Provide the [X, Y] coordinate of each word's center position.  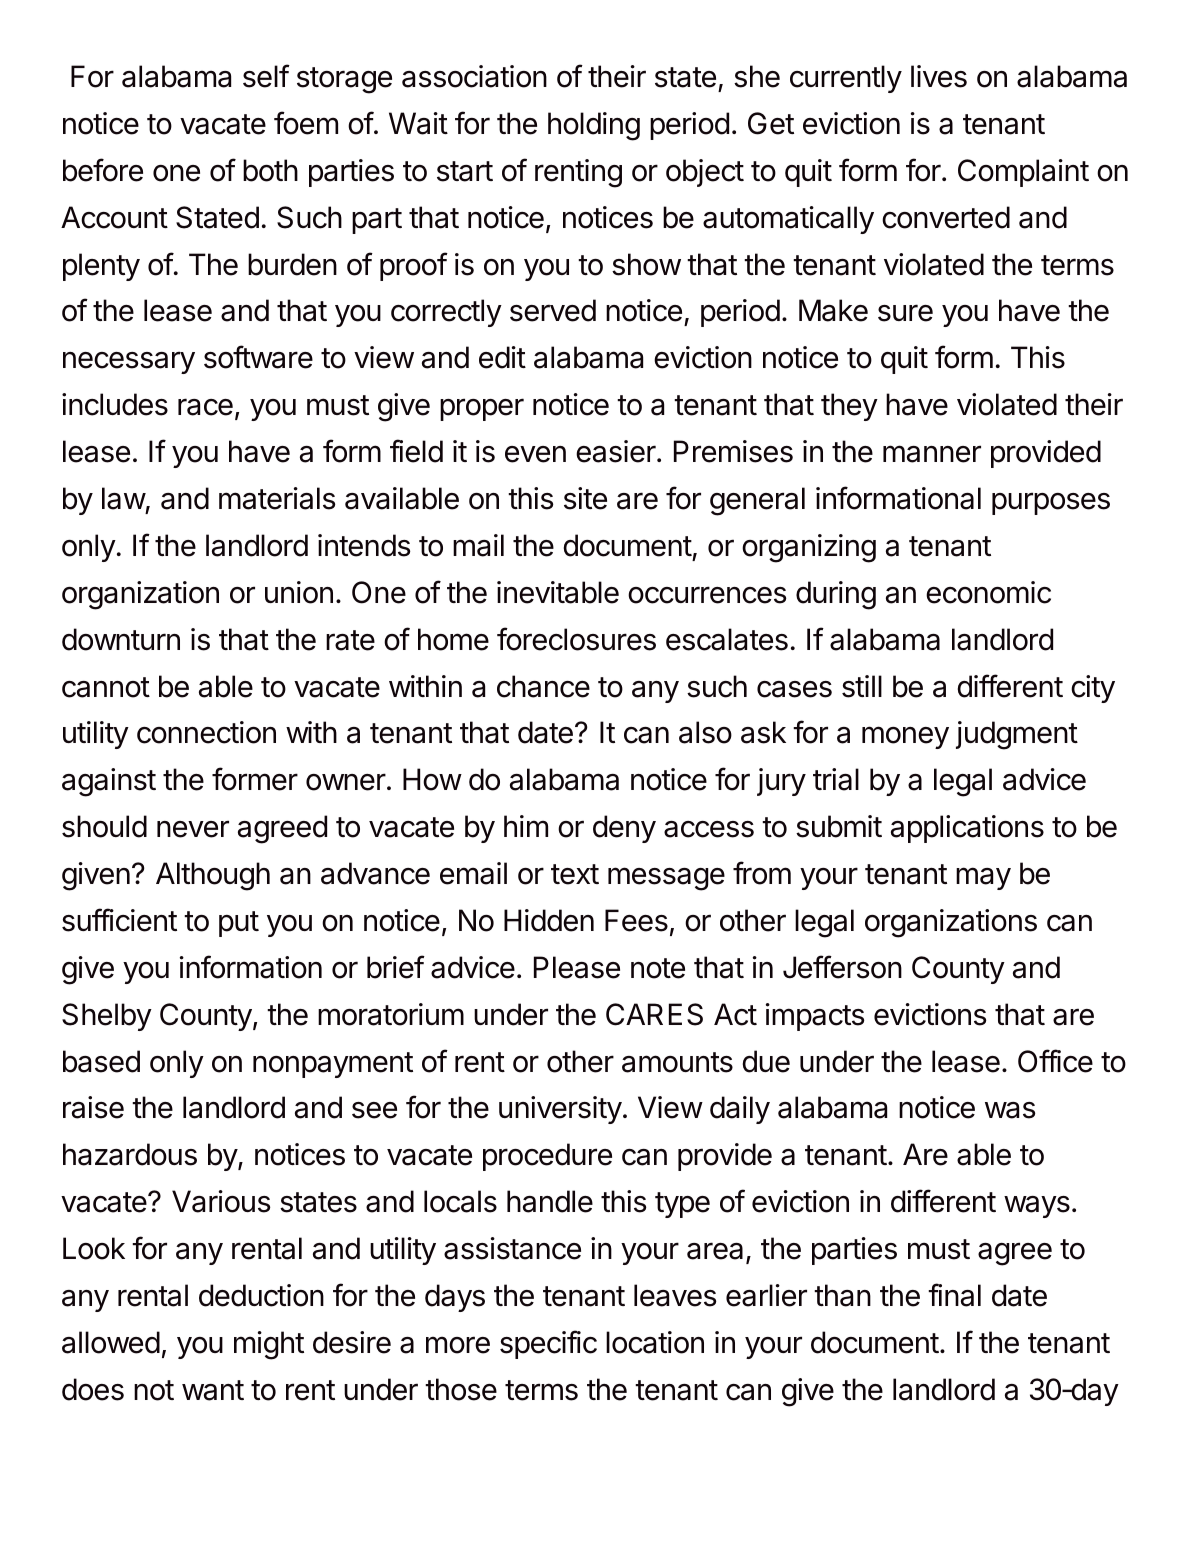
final [954, 1295]
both [270, 170]
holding [594, 126]
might [269, 1345]
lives [939, 76]
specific [548, 1344]
